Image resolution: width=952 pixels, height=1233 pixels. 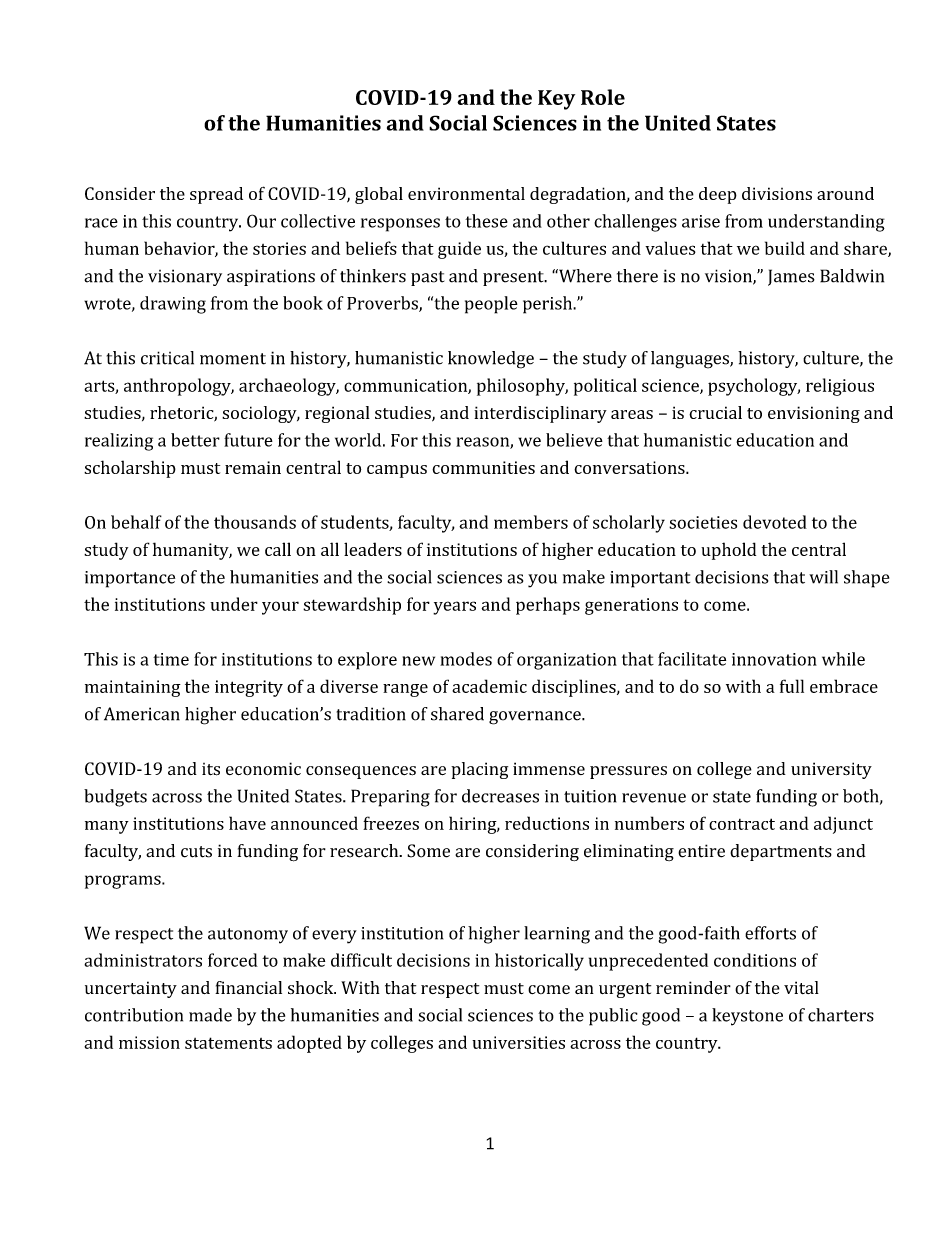 I want to click on universities, so click(x=518, y=1042).
